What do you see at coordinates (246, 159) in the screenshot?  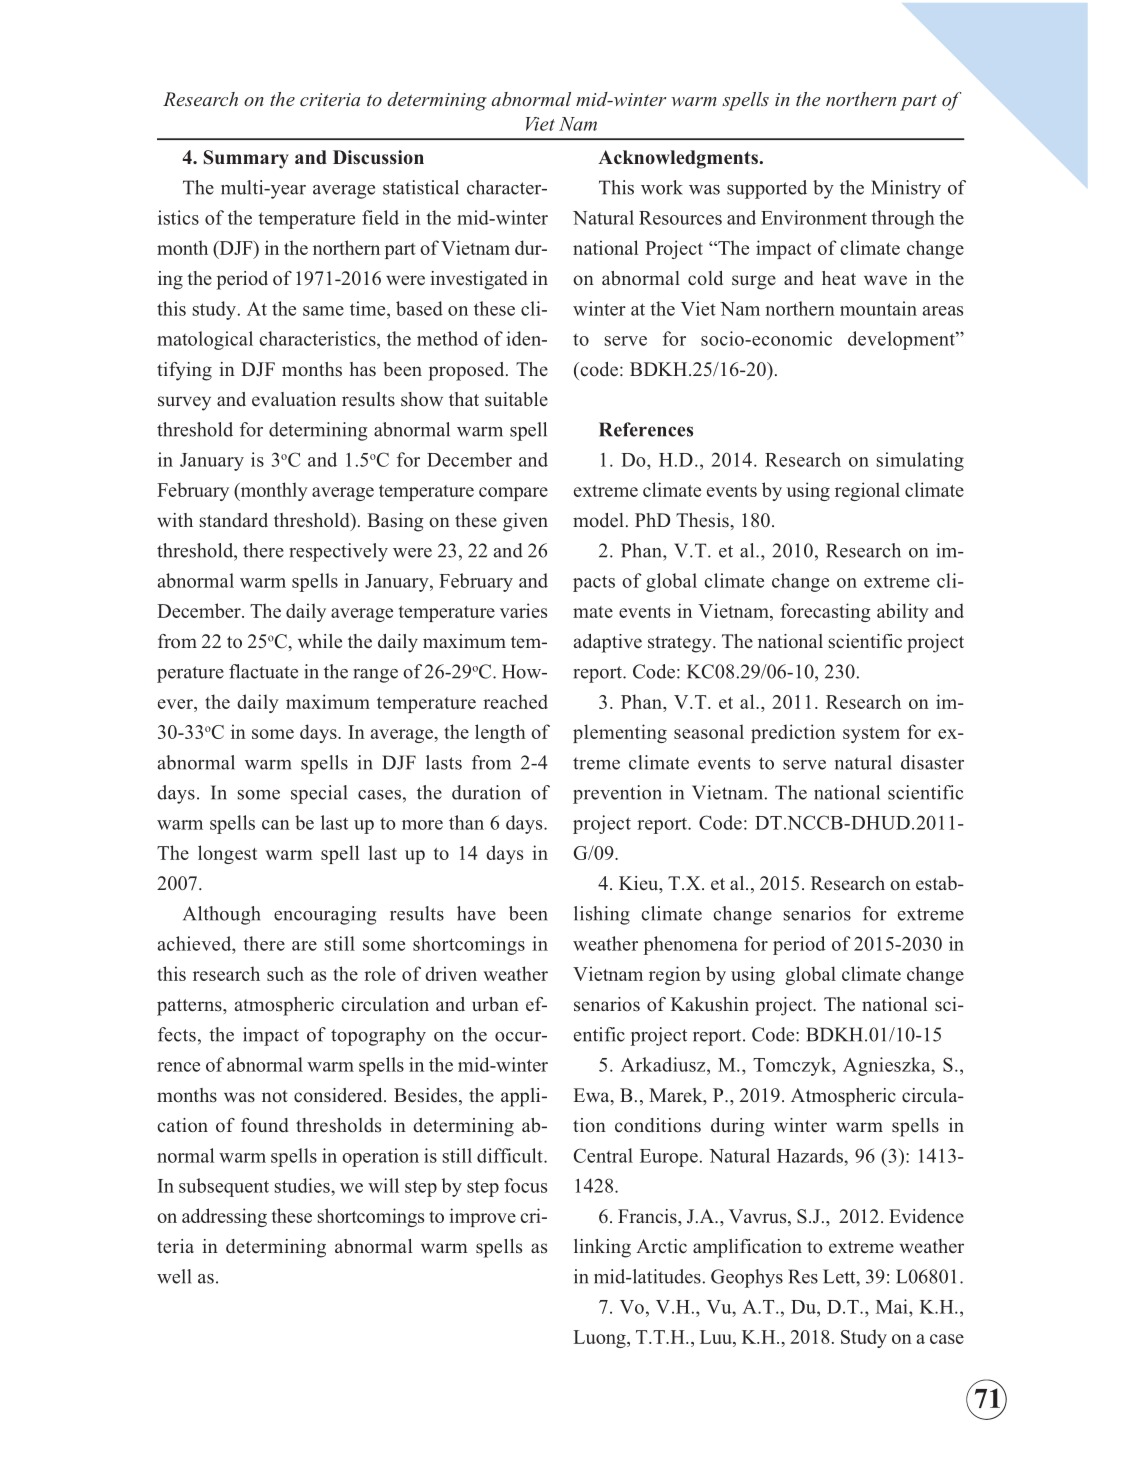 I see `Summary` at bounding box center [246, 159].
